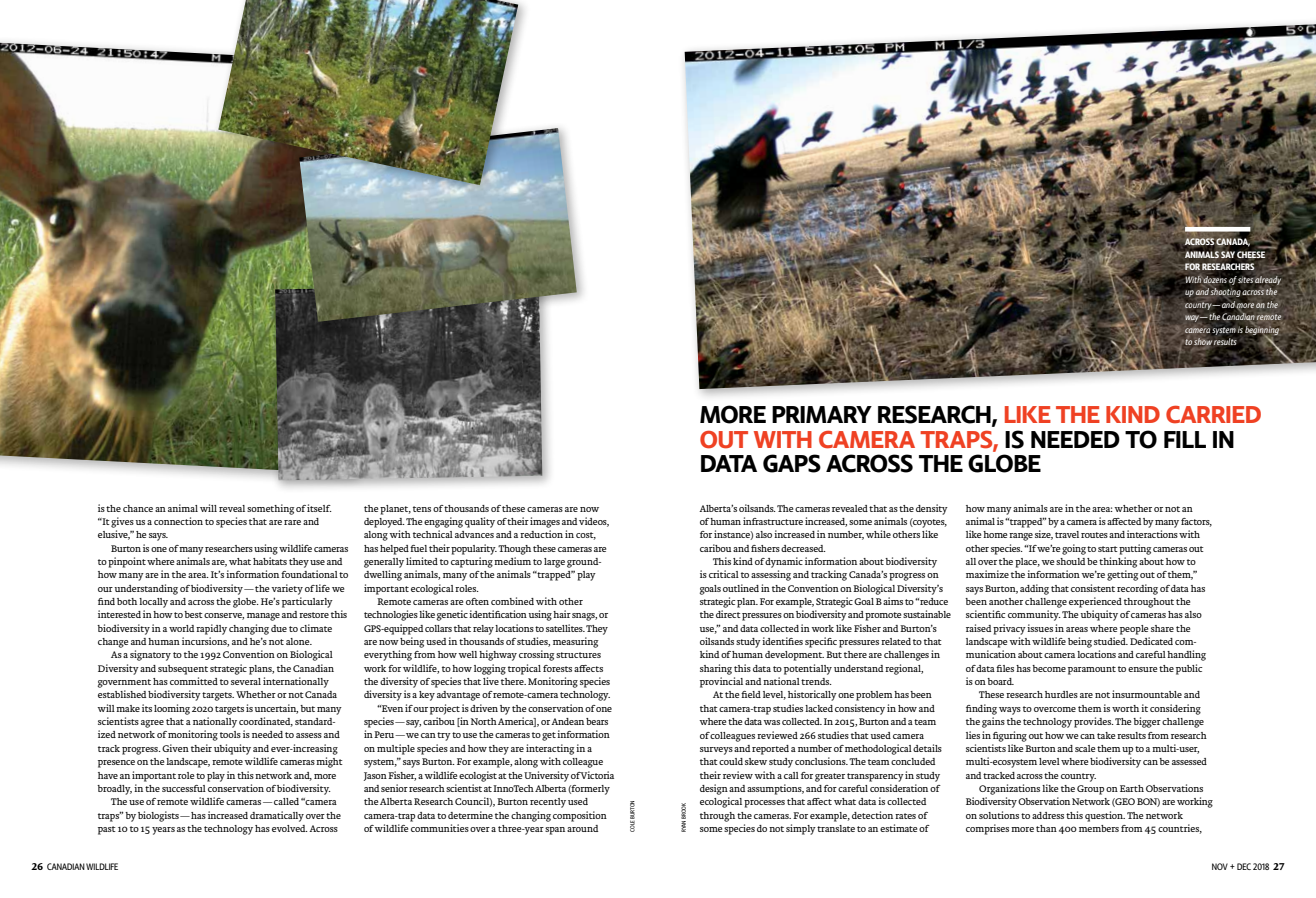 This screenshot has height=898, width=1316. I want to click on members, so click(1099, 828).
